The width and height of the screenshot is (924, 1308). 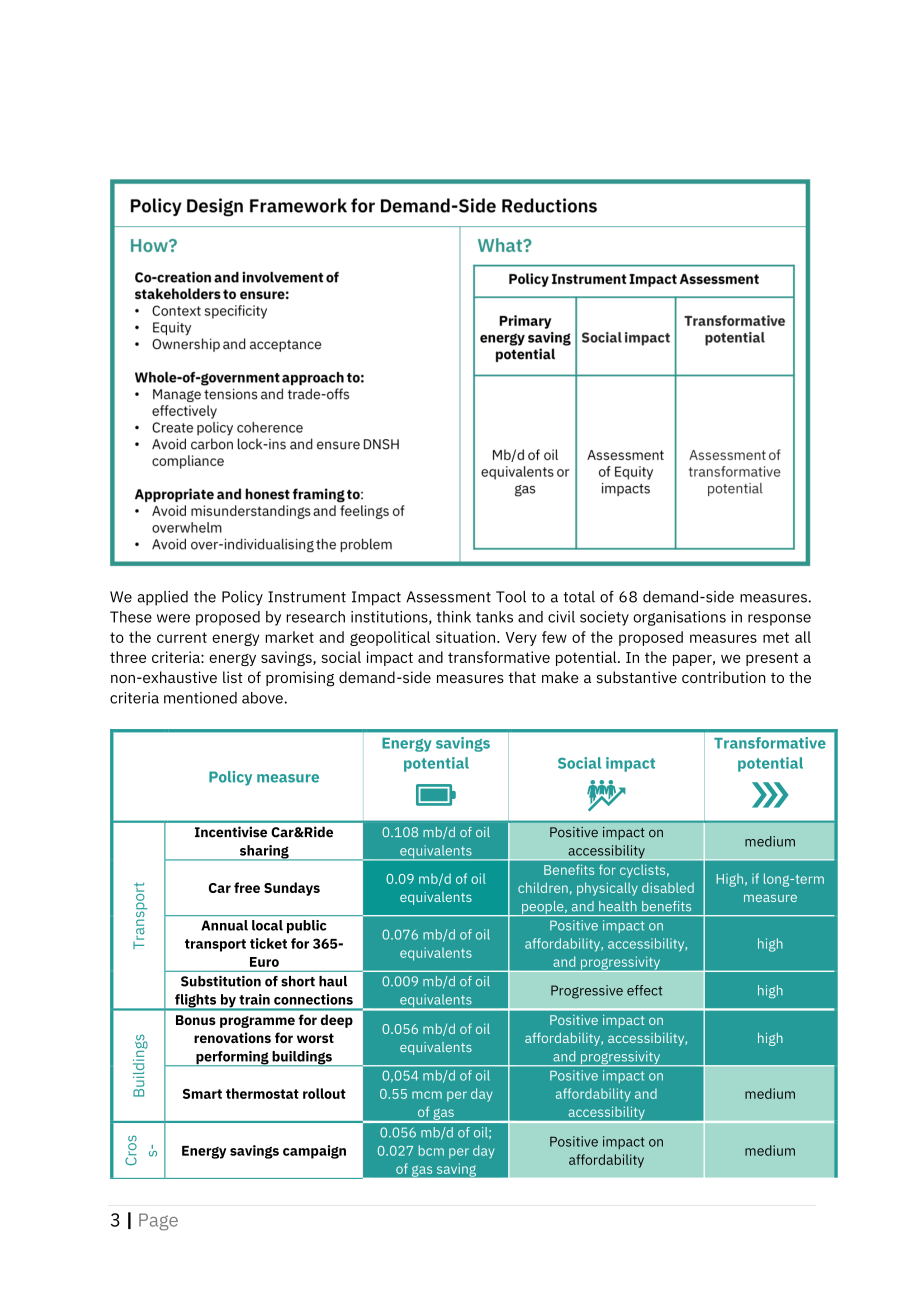 What do you see at coordinates (454, 617) in the screenshot?
I see `think` at bounding box center [454, 617].
